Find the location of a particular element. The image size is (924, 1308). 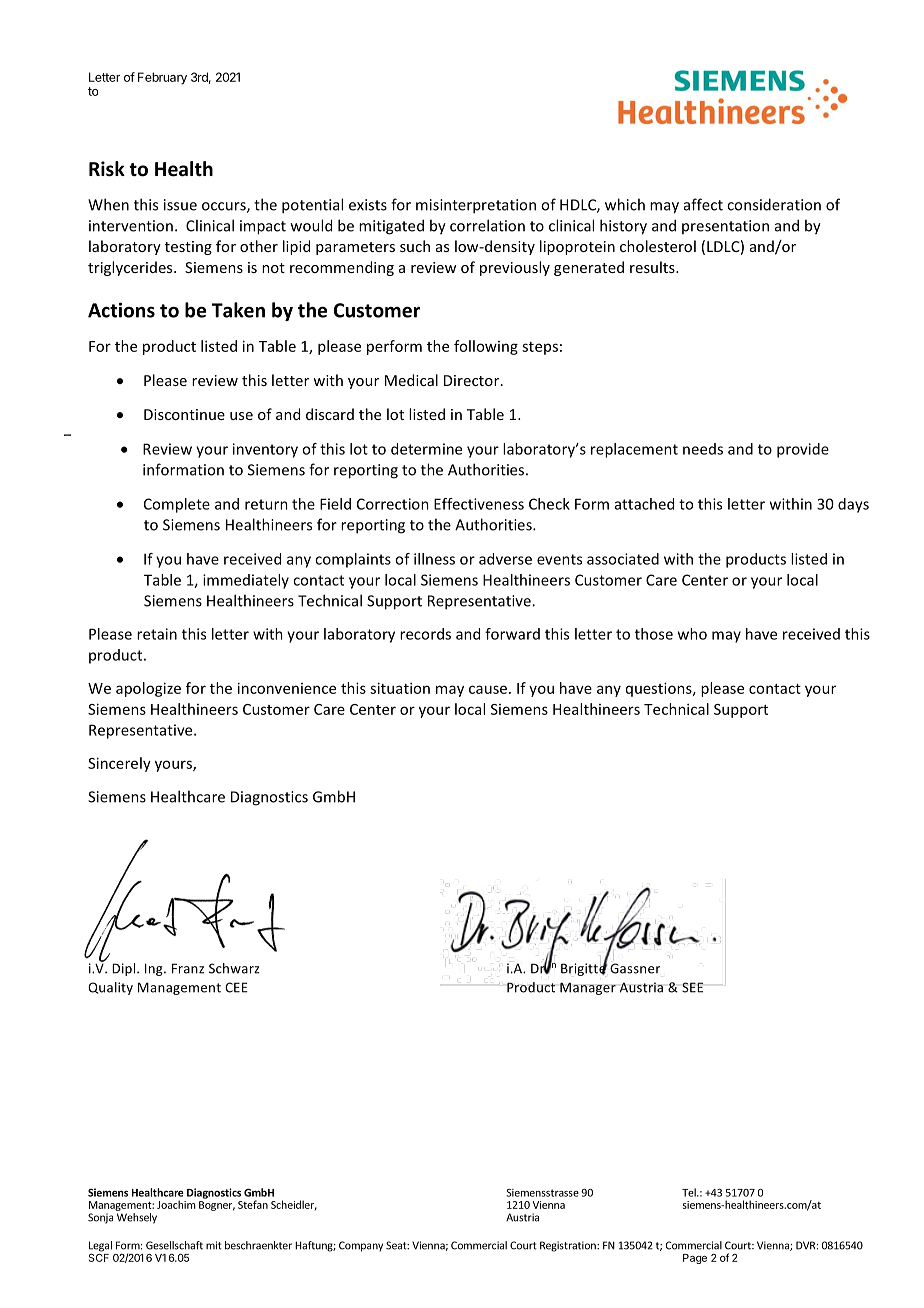

Effectiveness is located at coordinates (479, 504).
